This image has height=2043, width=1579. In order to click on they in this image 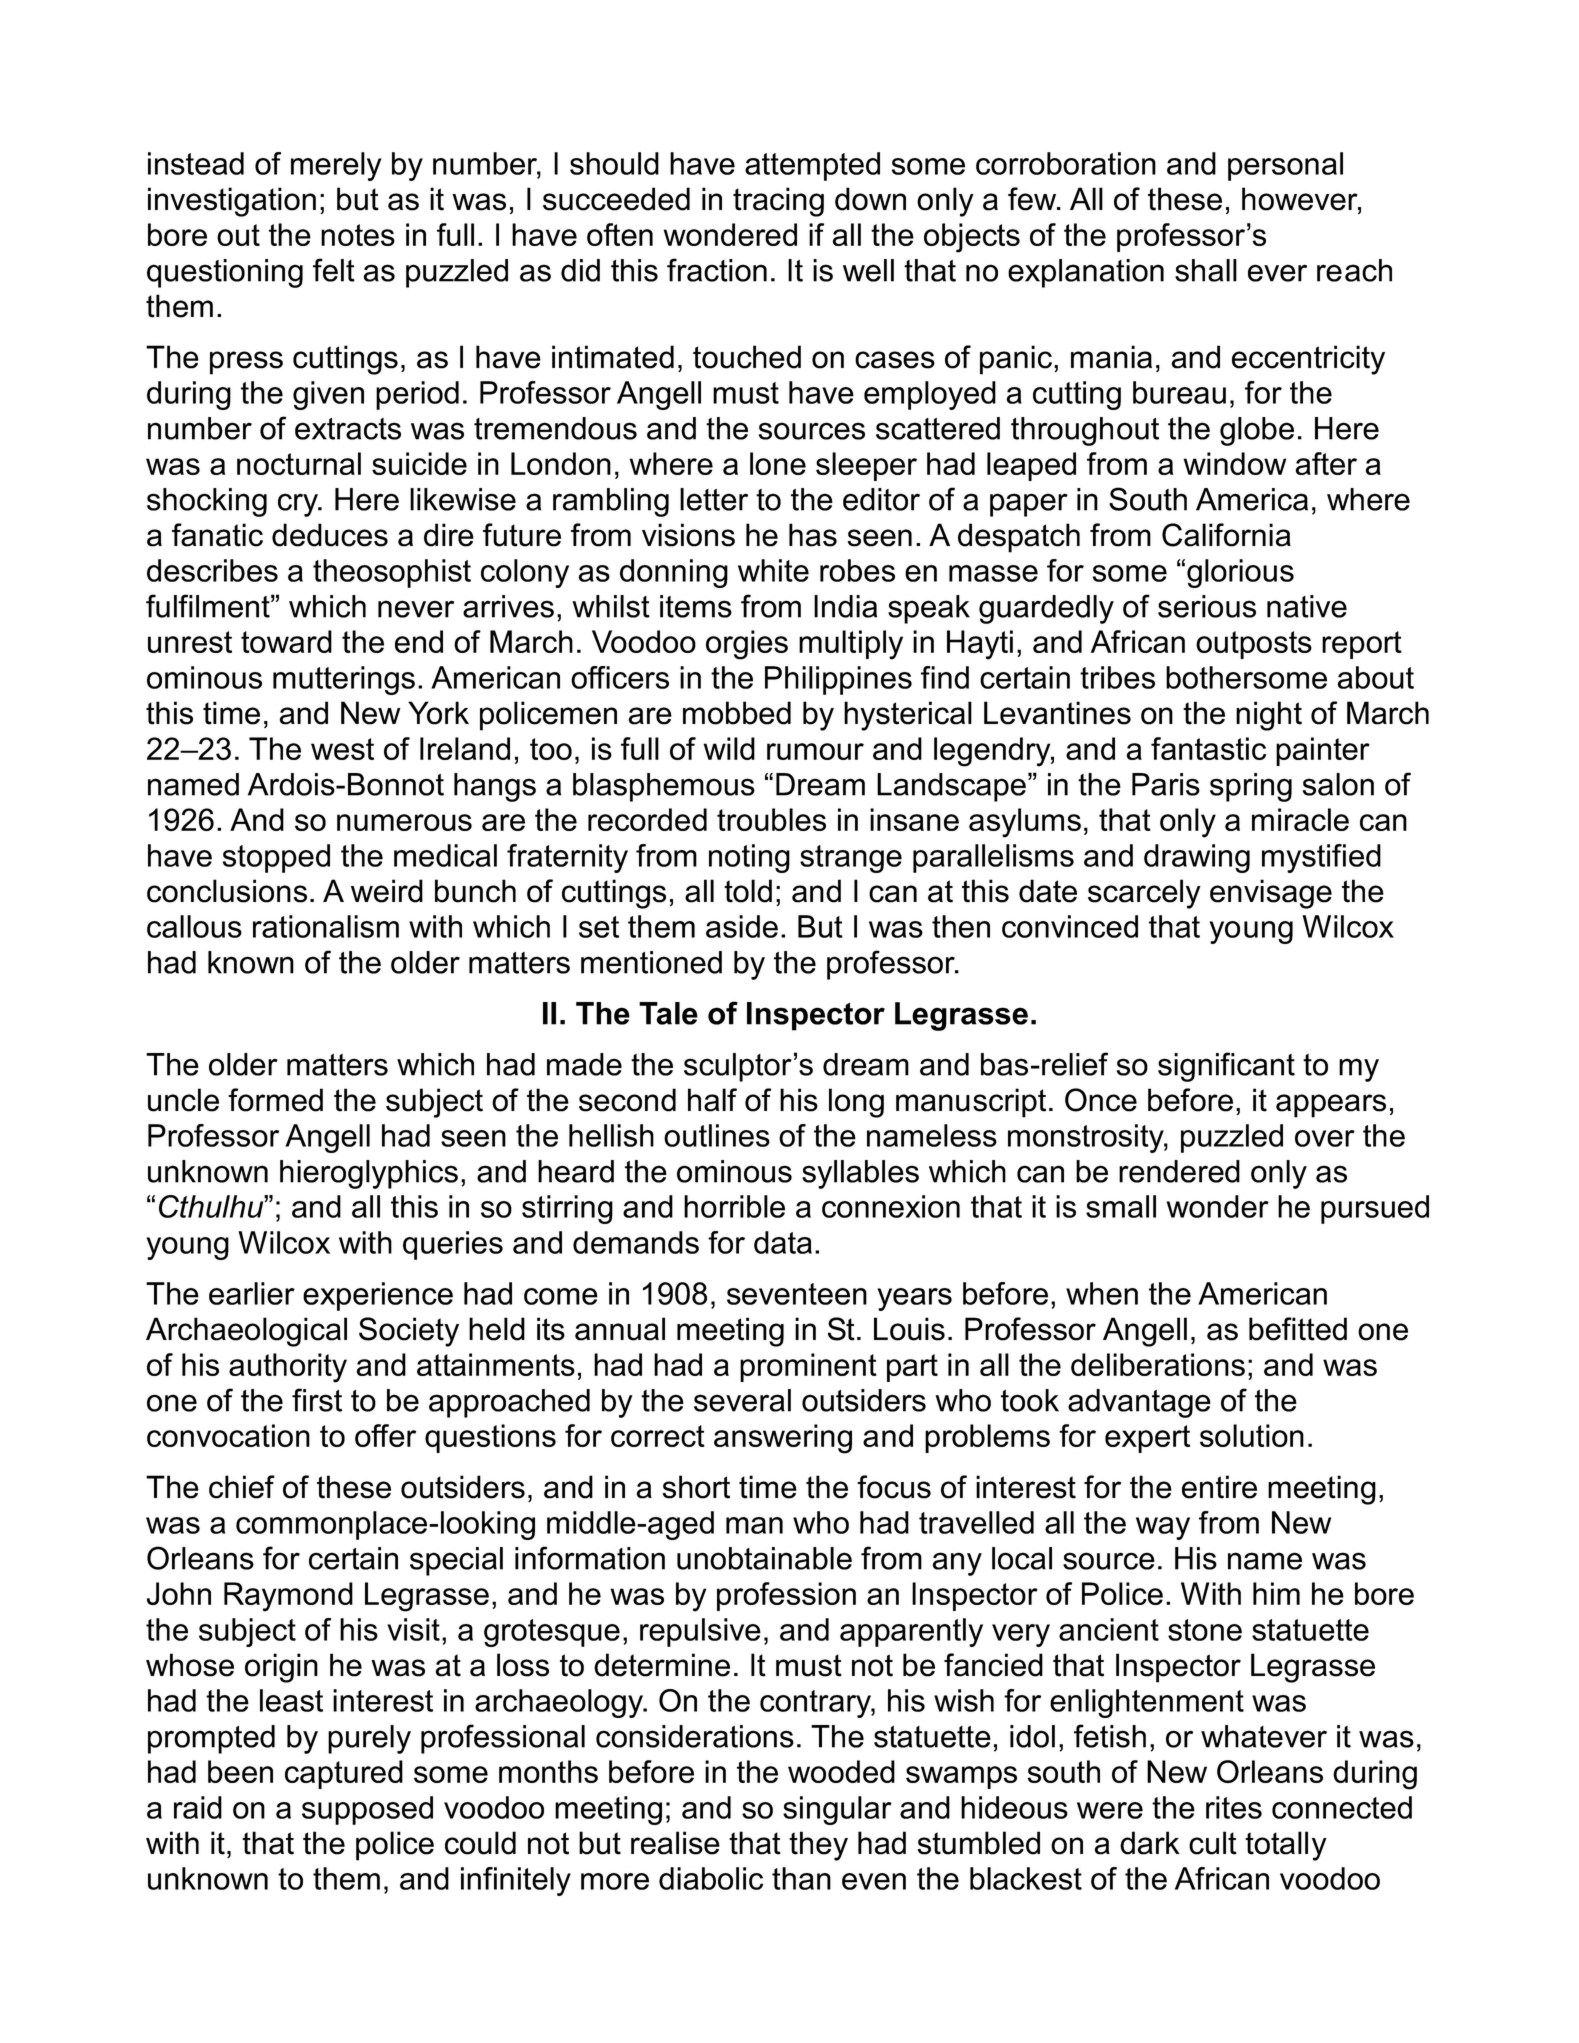, I will do `click(818, 1846)`.
